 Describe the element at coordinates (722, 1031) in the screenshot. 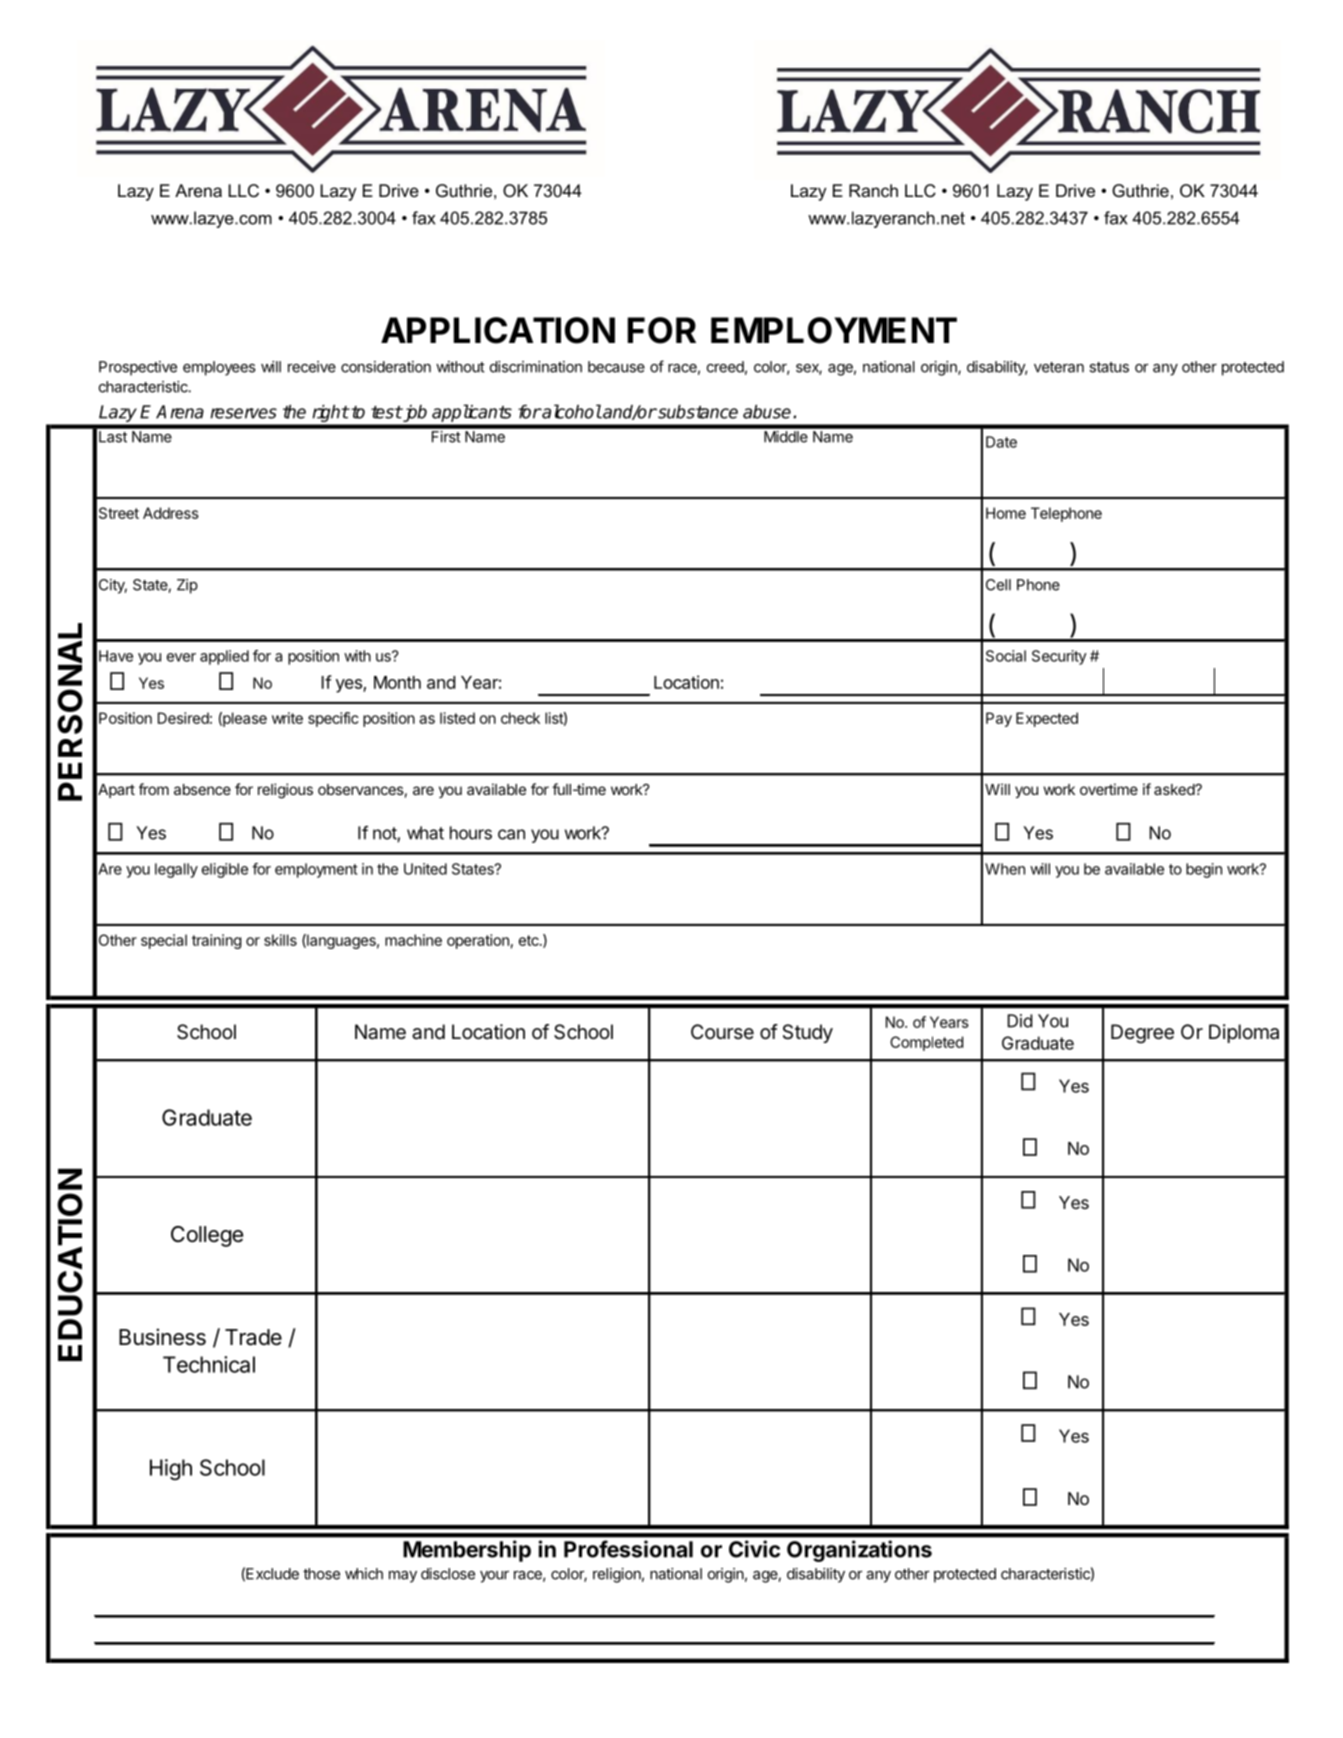

I see `Course` at that location.
